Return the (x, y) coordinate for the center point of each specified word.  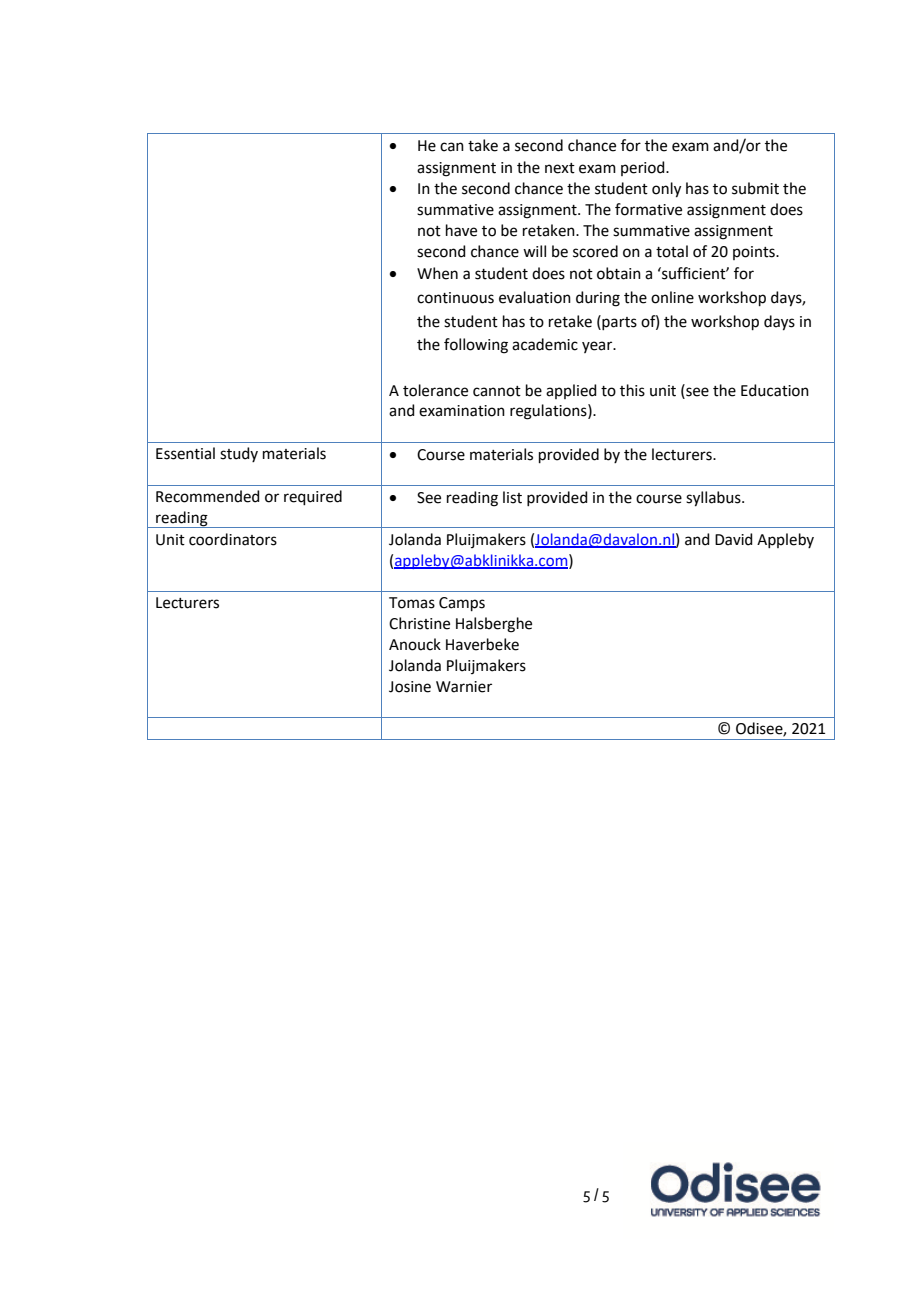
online (672, 297)
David (734, 539)
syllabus (714, 499)
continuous (455, 298)
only (666, 190)
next (560, 168)
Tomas (412, 603)
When (437, 273)
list (512, 497)
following (476, 346)
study (239, 454)
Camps (462, 604)
